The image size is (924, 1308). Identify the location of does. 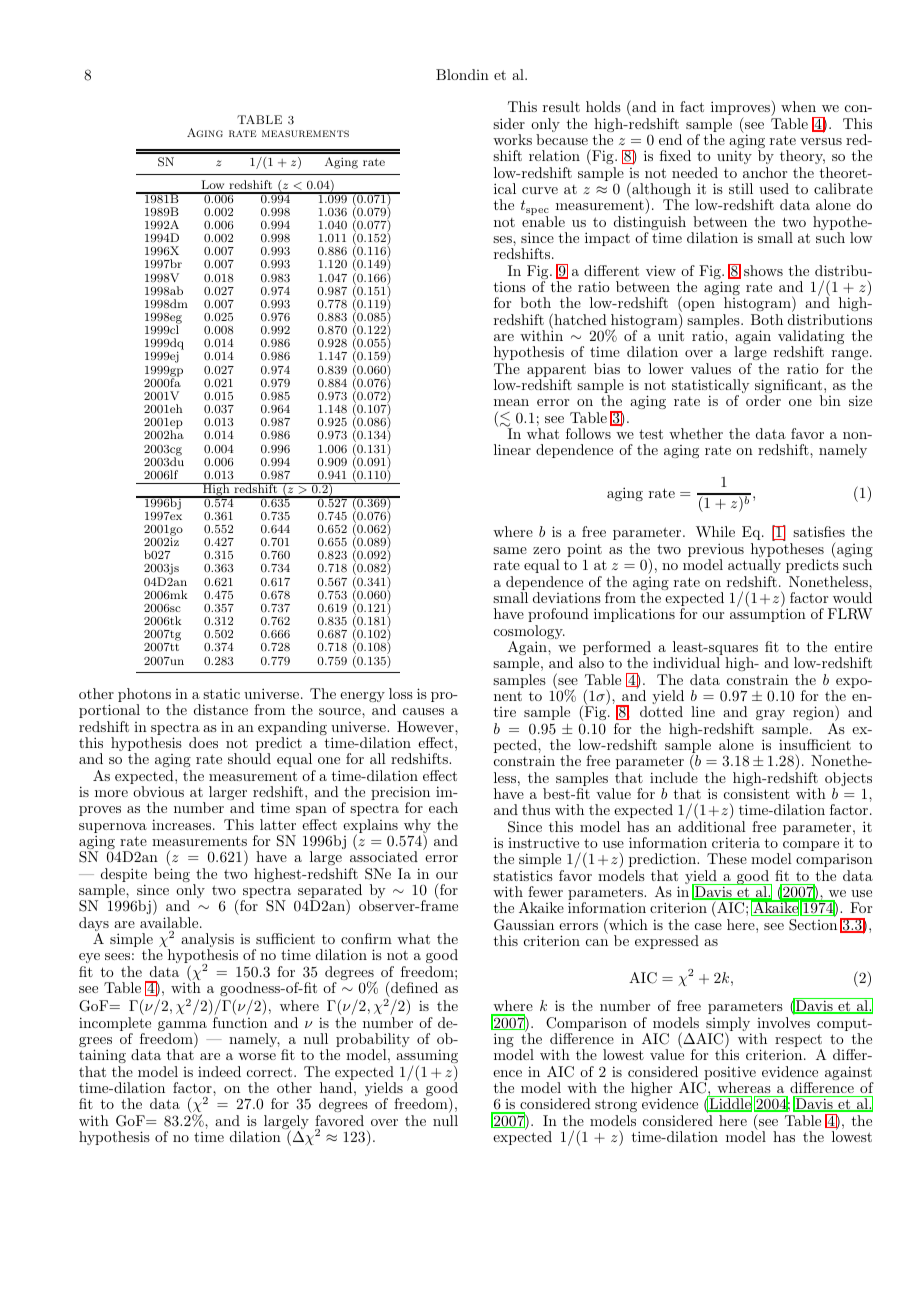
(203, 742).
